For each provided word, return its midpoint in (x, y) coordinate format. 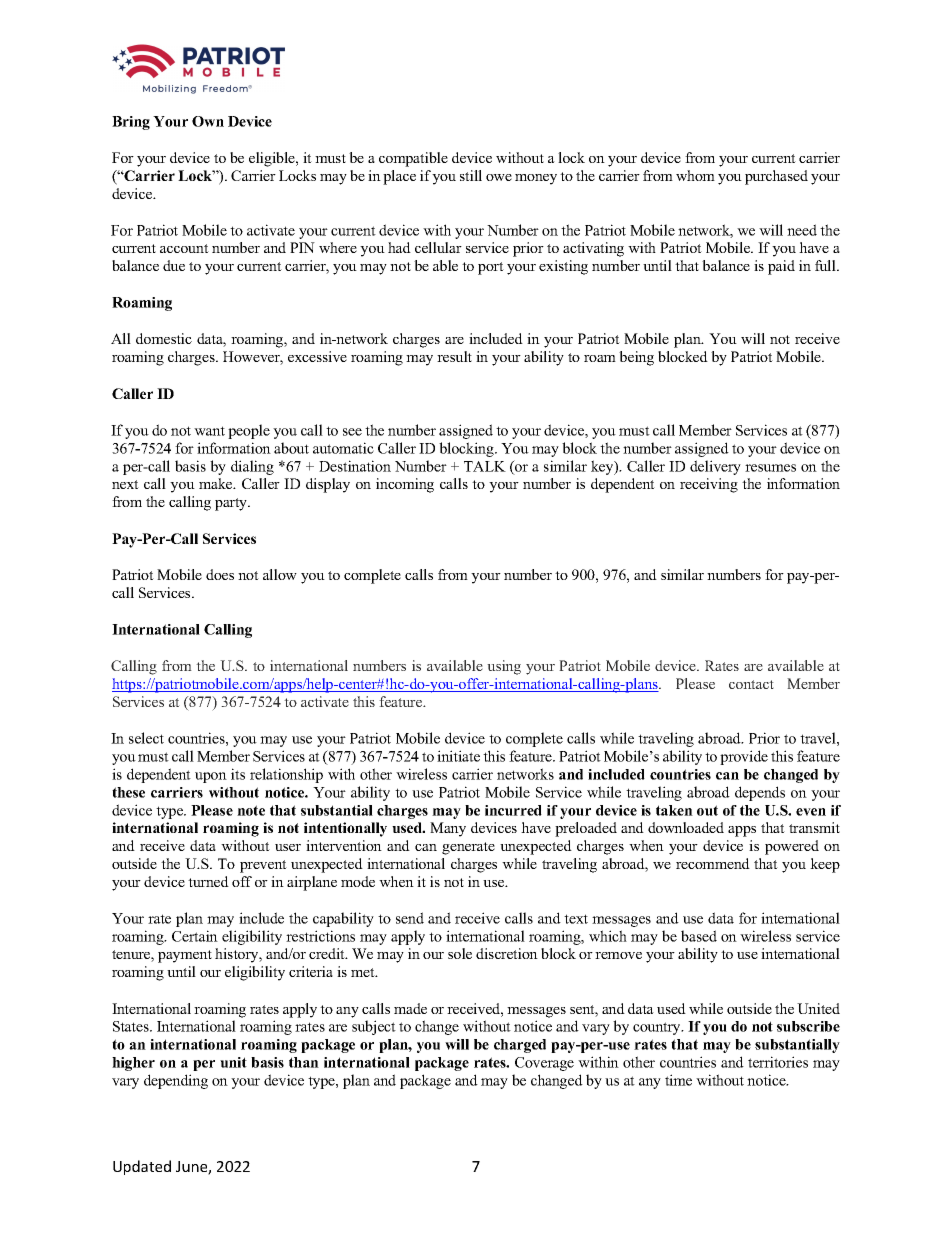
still (471, 175)
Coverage (544, 1064)
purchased (776, 177)
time (678, 1080)
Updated (142, 1167)
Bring (131, 123)
